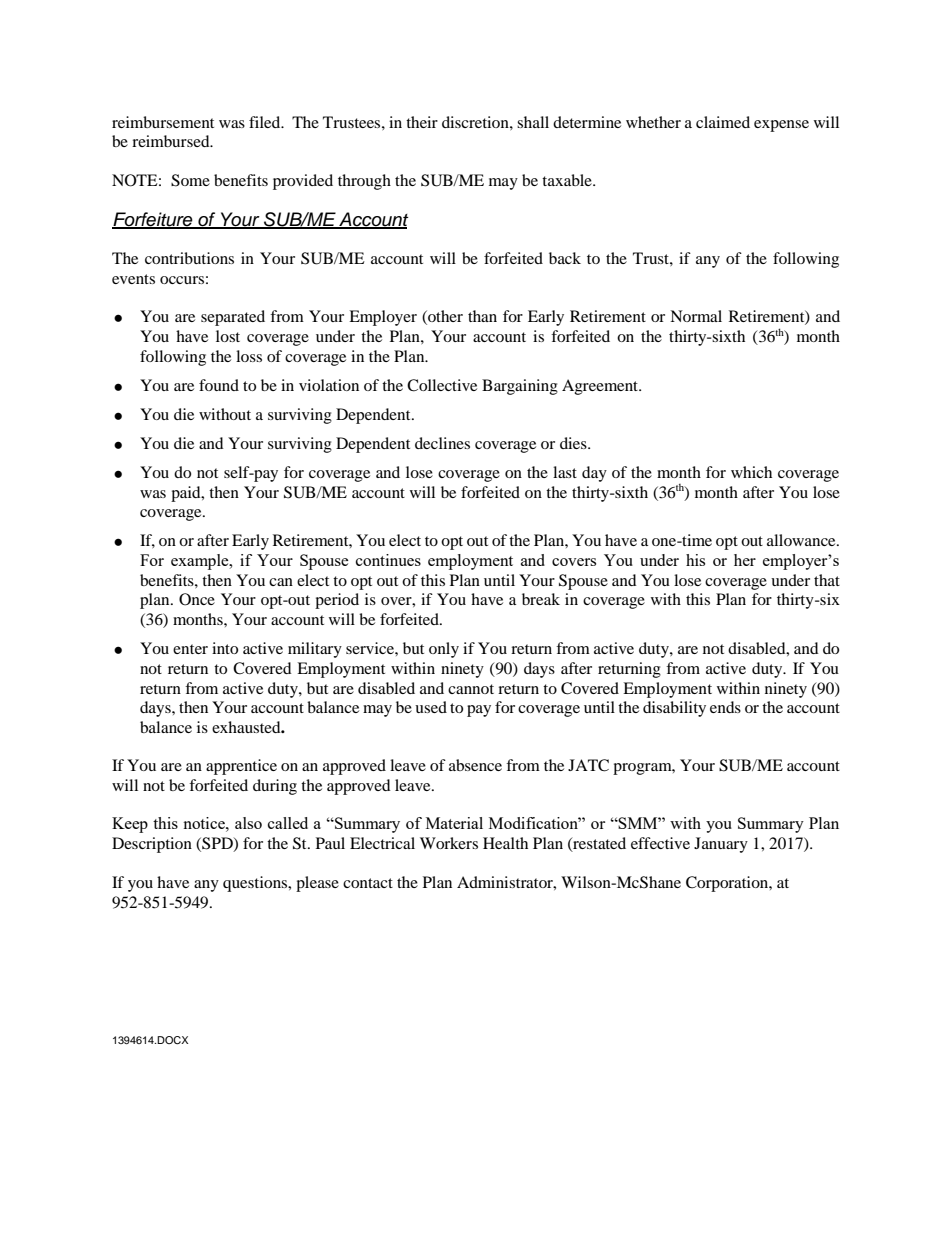 The width and height of the document is (952, 1233). I want to click on claimed, so click(723, 122).
